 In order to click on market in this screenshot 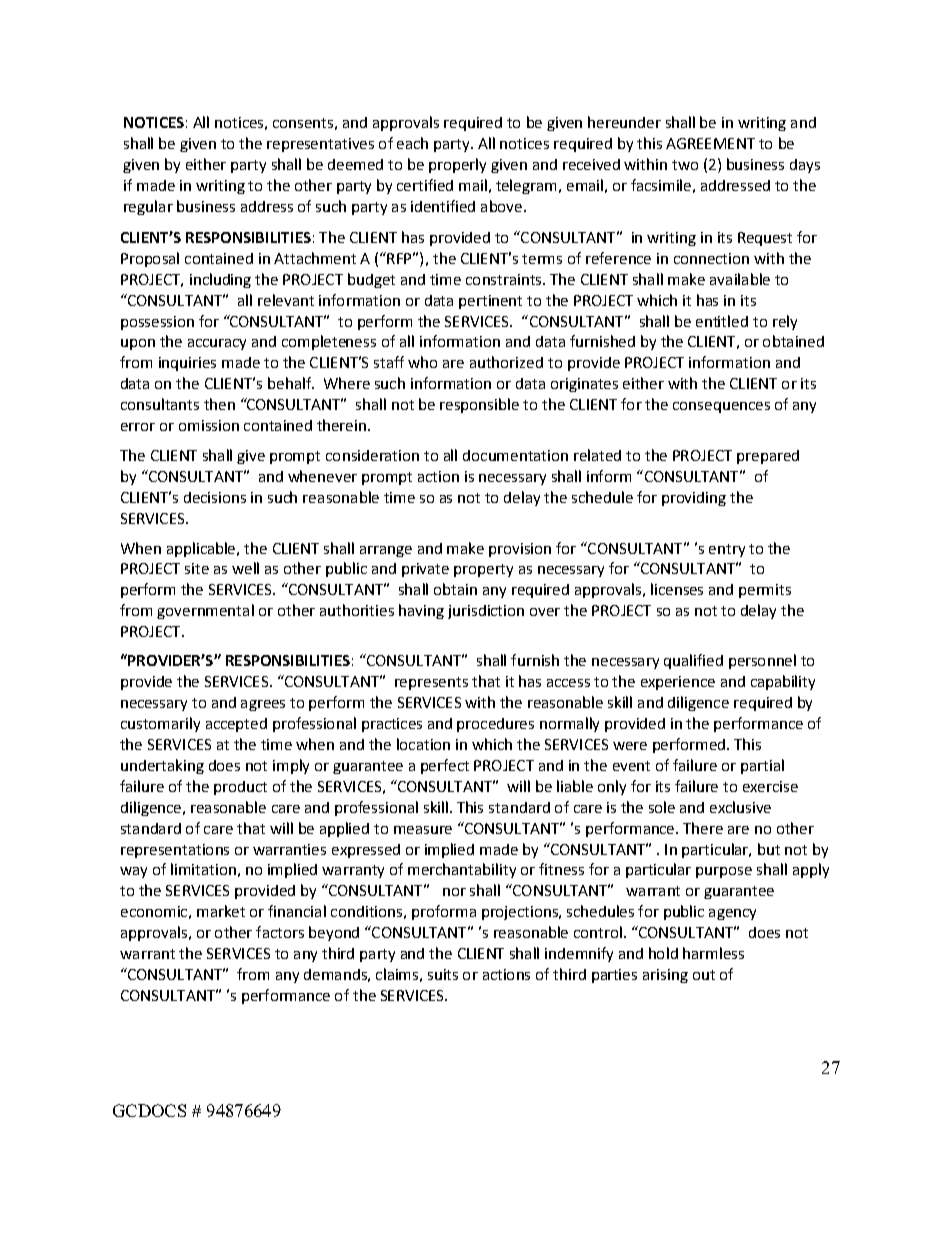, I will do `click(221, 911)`.
